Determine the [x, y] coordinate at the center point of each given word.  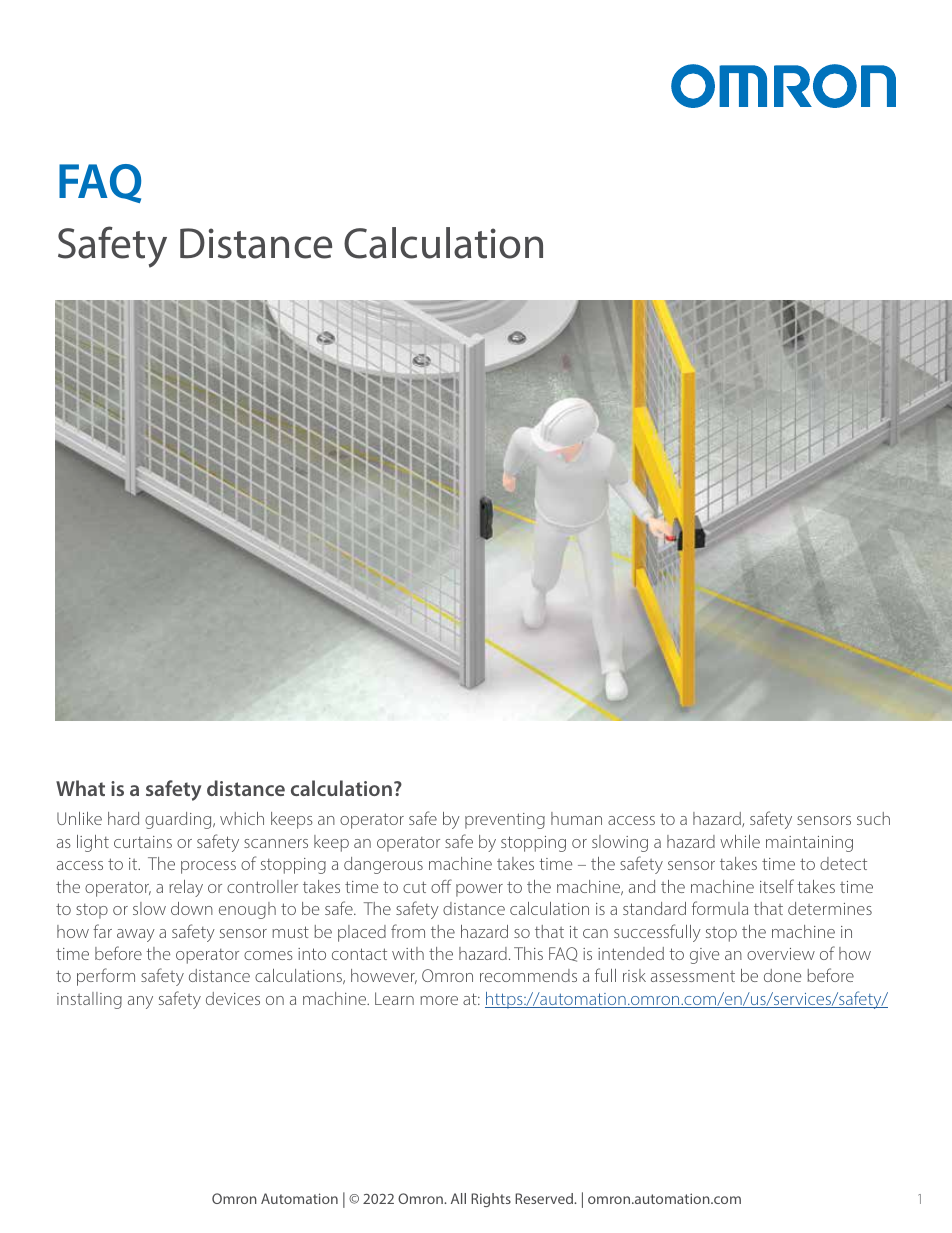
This [528, 953]
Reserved [545, 1198]
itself [777, 886]
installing [89, 1000]
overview [781, 954]
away [136, 935]
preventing [505, 821]
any [140, 1002]
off [441, 886]
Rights [491, 1200]
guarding [179, 820]
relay [186, 888]
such [873, 818]
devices [233, 998]
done [782, 975]
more [439, 1000]
